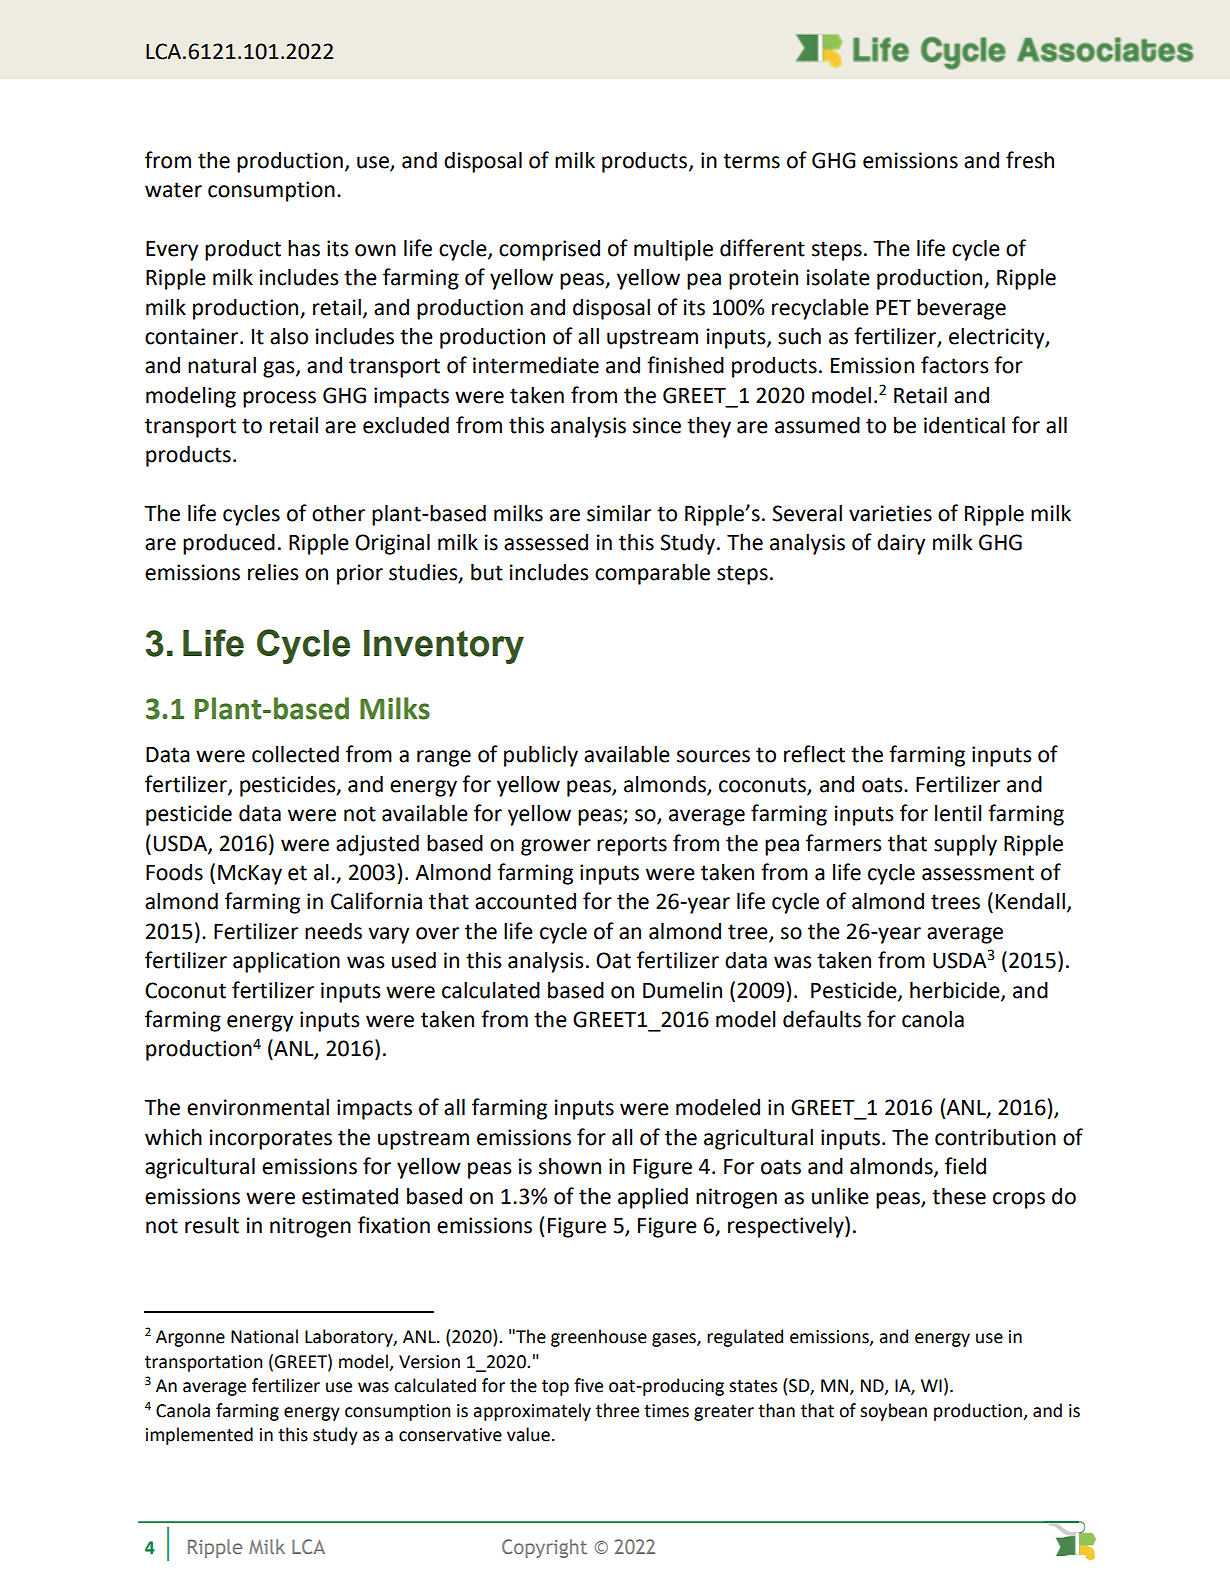  I want to click on implemented, so click(199, 1436).
